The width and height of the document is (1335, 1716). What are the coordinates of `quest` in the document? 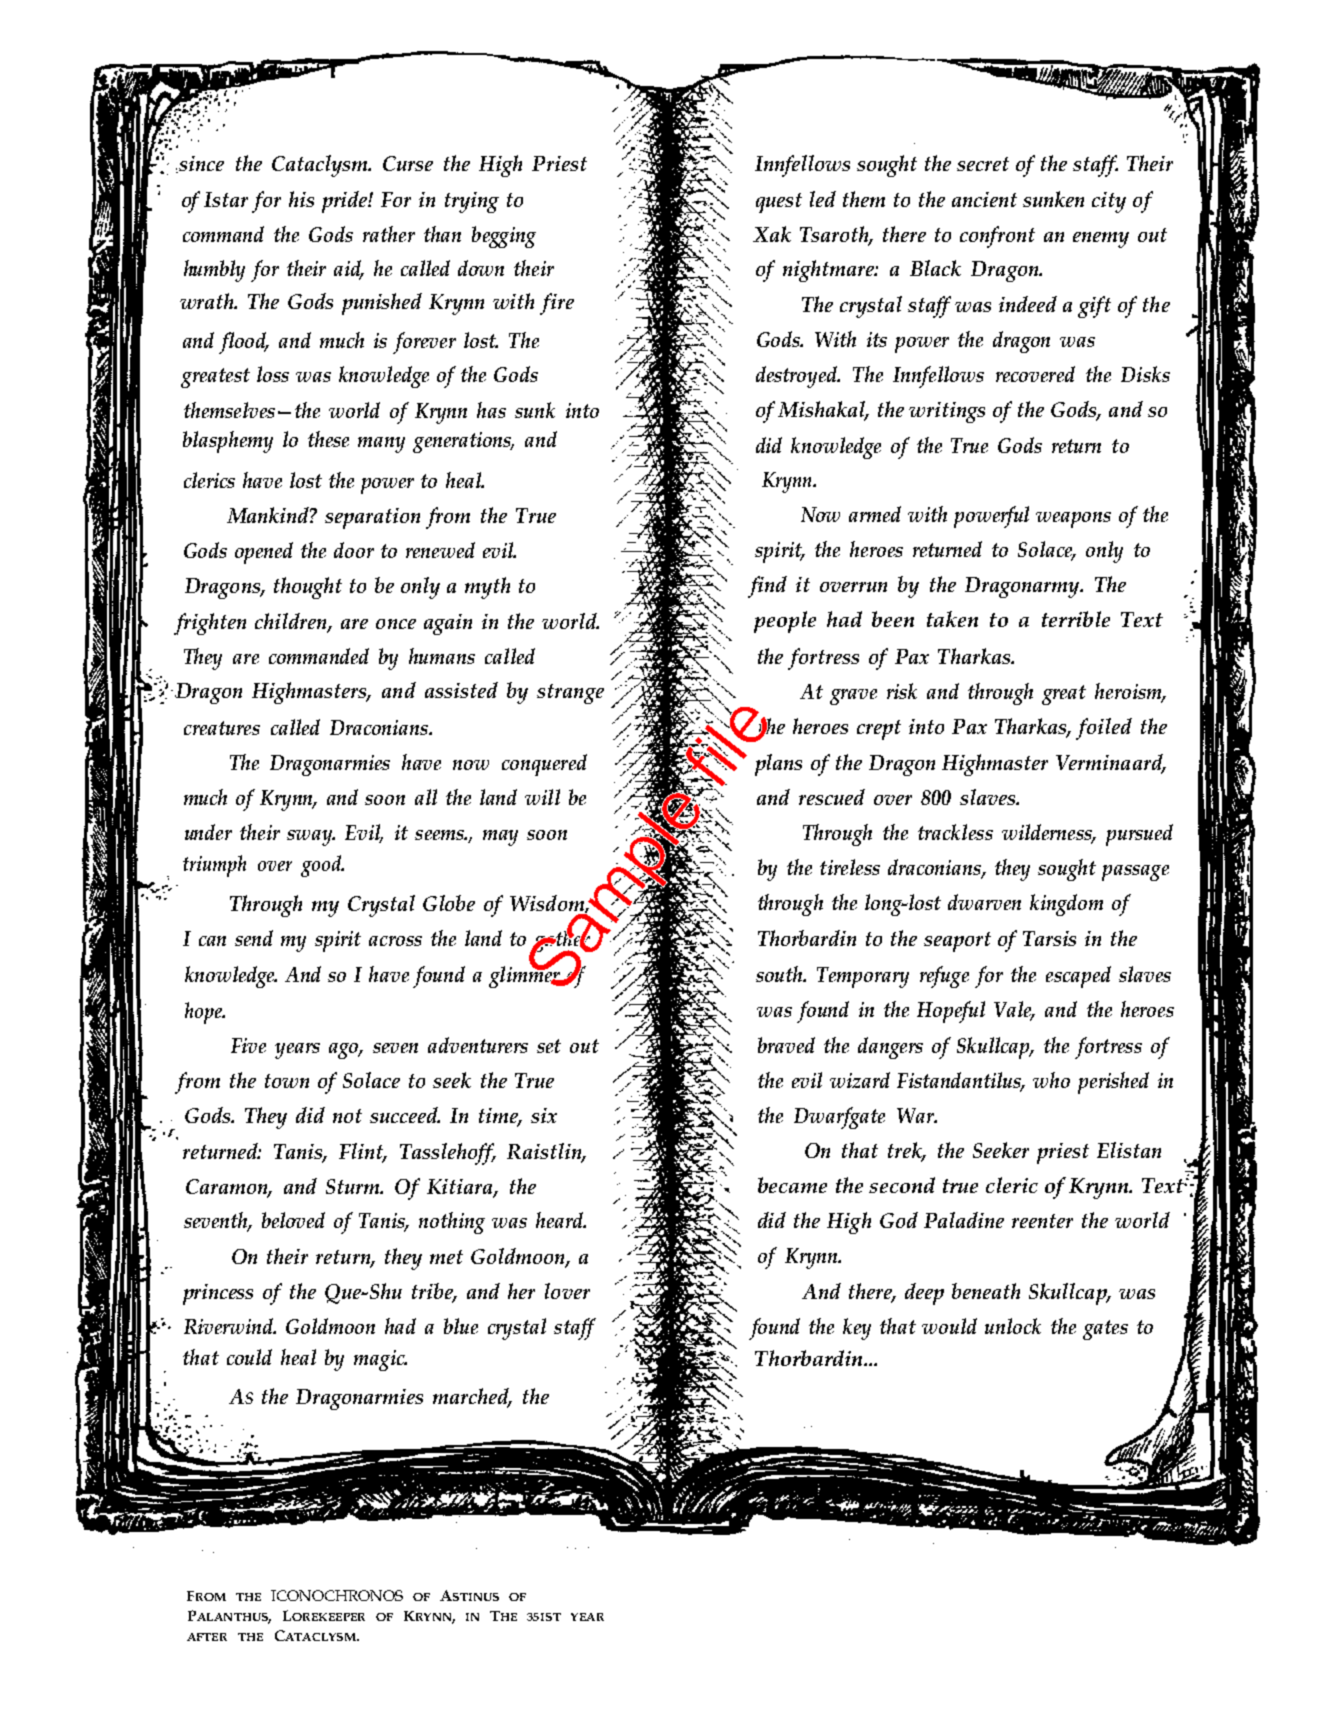 It's located at (779, 203).
